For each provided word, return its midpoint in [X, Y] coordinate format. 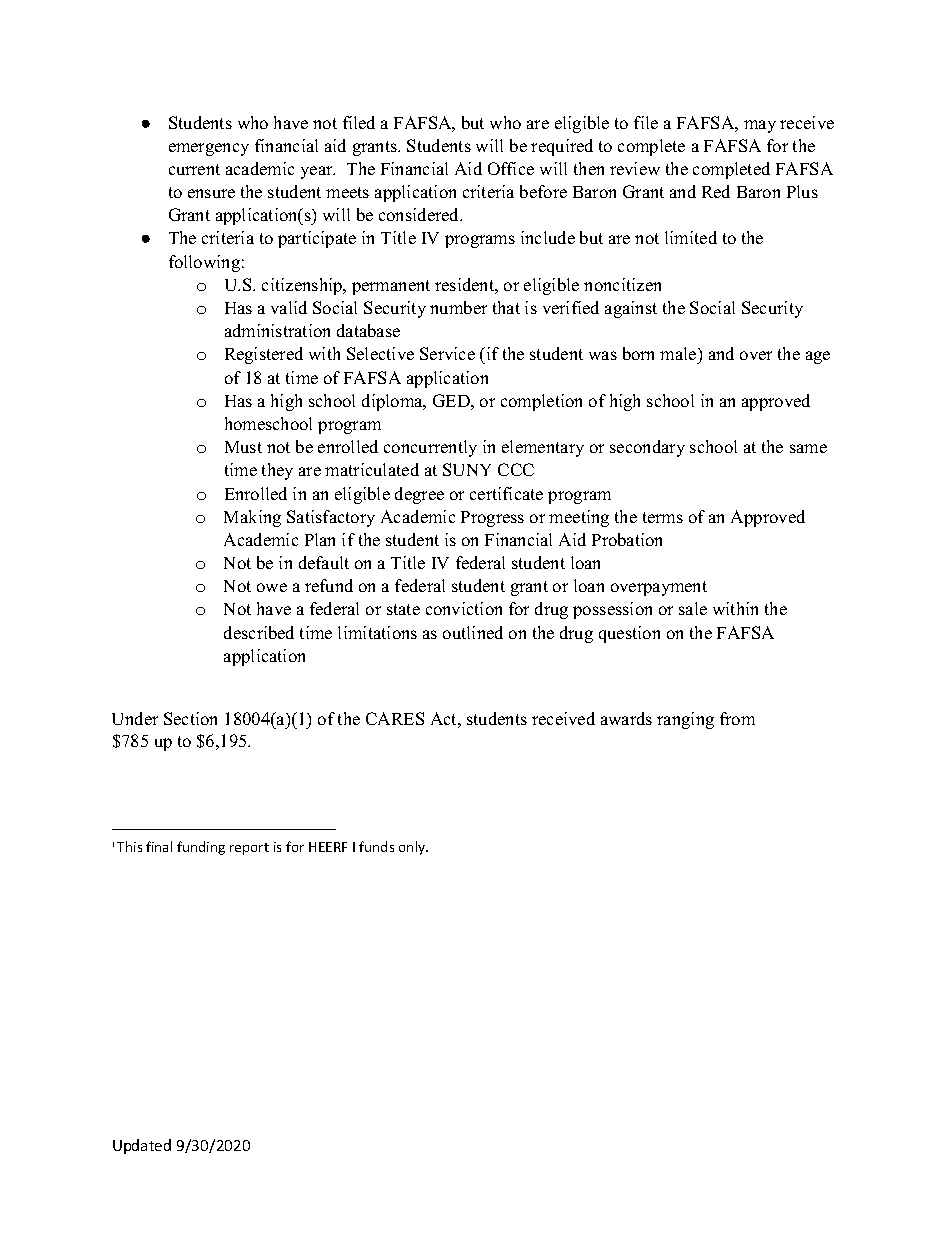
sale [693, 608]
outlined [473, 632]
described [259, 632]
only [413, 848]
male [679, 355]
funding [201, 848]
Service [447, 353]
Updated [142, 1146]
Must [243, 447]
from [737, 718]
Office [511, 168]
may [760, 126]
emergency [209, 149]
